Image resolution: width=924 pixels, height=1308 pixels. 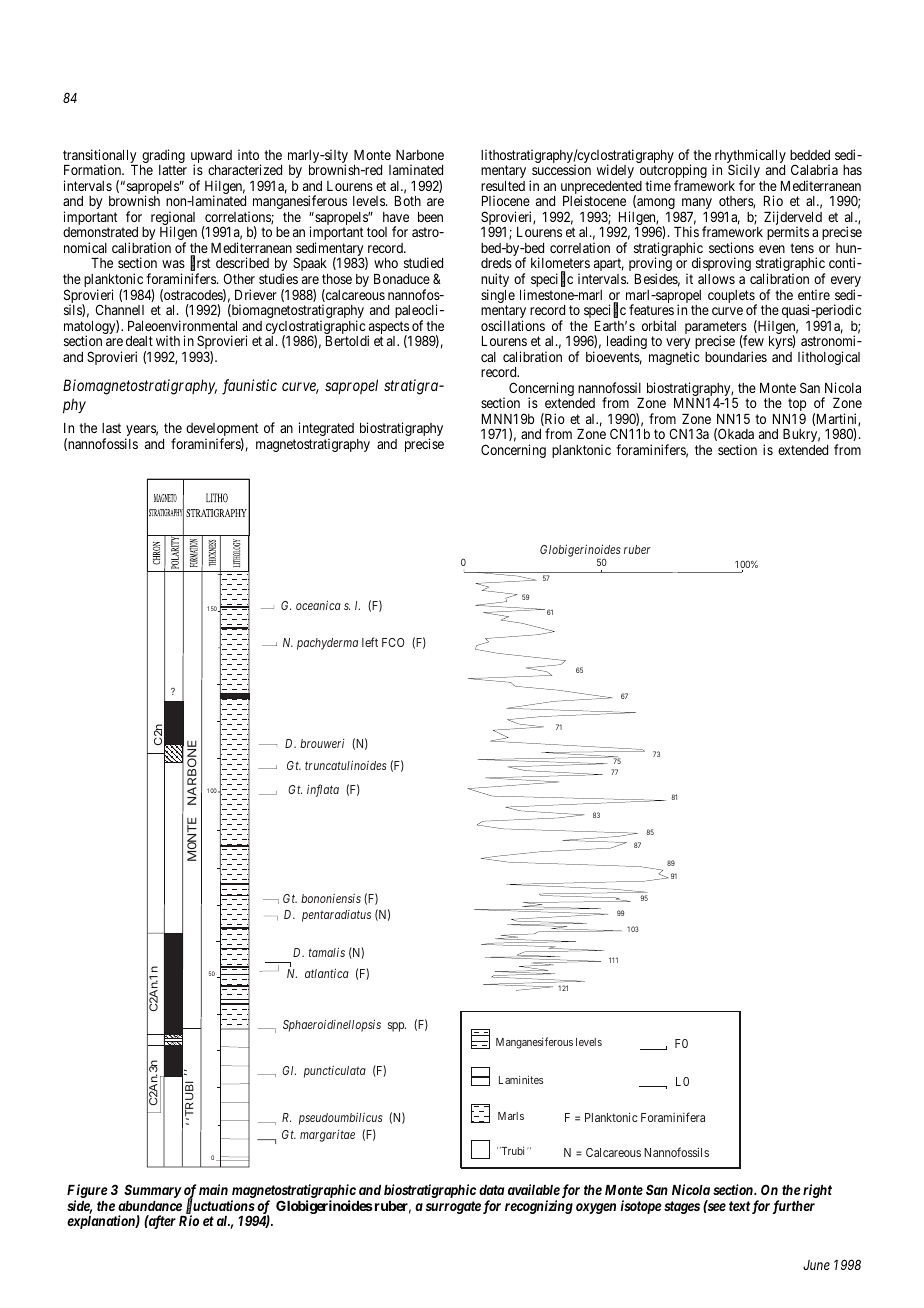 I want to click on boundaries, so click(x=736, y=356).
